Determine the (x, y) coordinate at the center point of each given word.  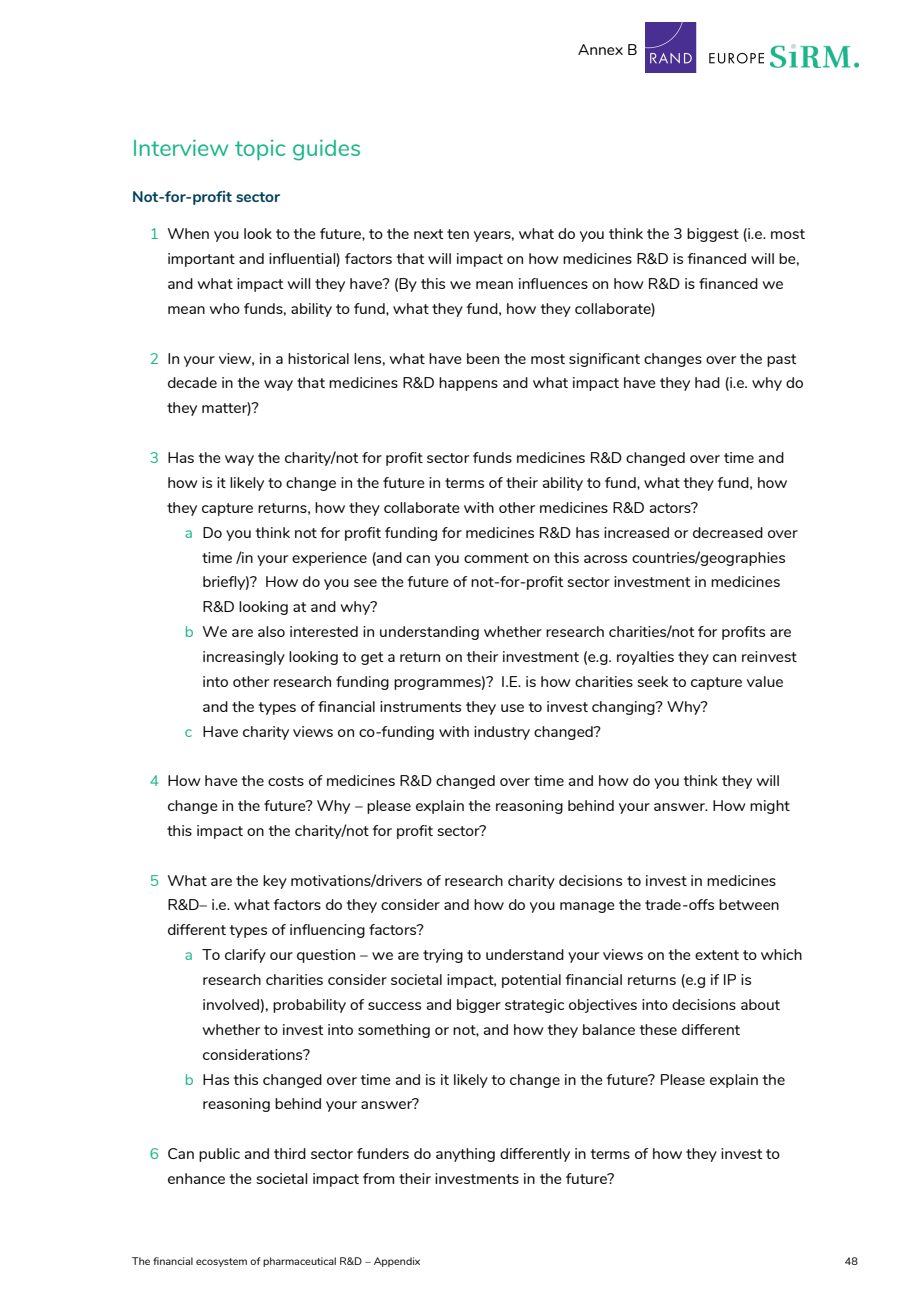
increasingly (244, 658)
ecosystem (221, 1262)
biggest (713, 235)
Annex (600, 49)
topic (260, 150)
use (512, 708)
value (765, 681)
